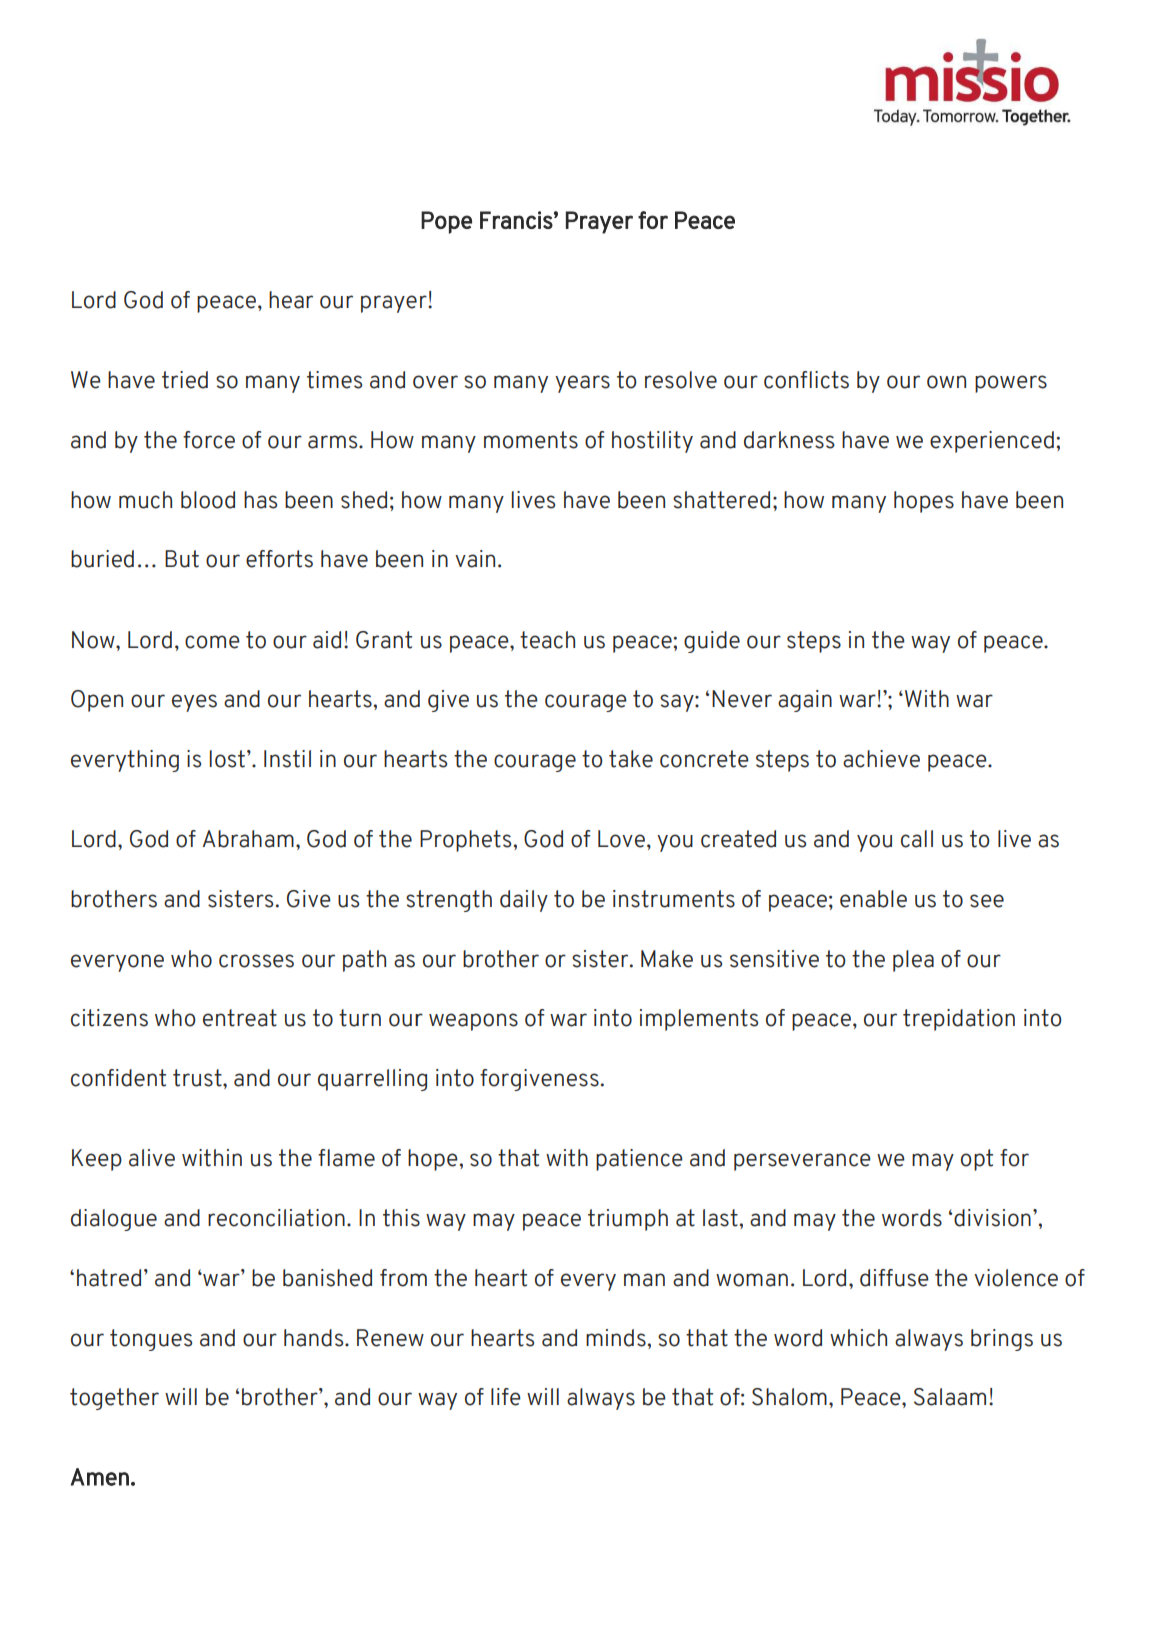  I want to click on lost, so click(227, 759).
